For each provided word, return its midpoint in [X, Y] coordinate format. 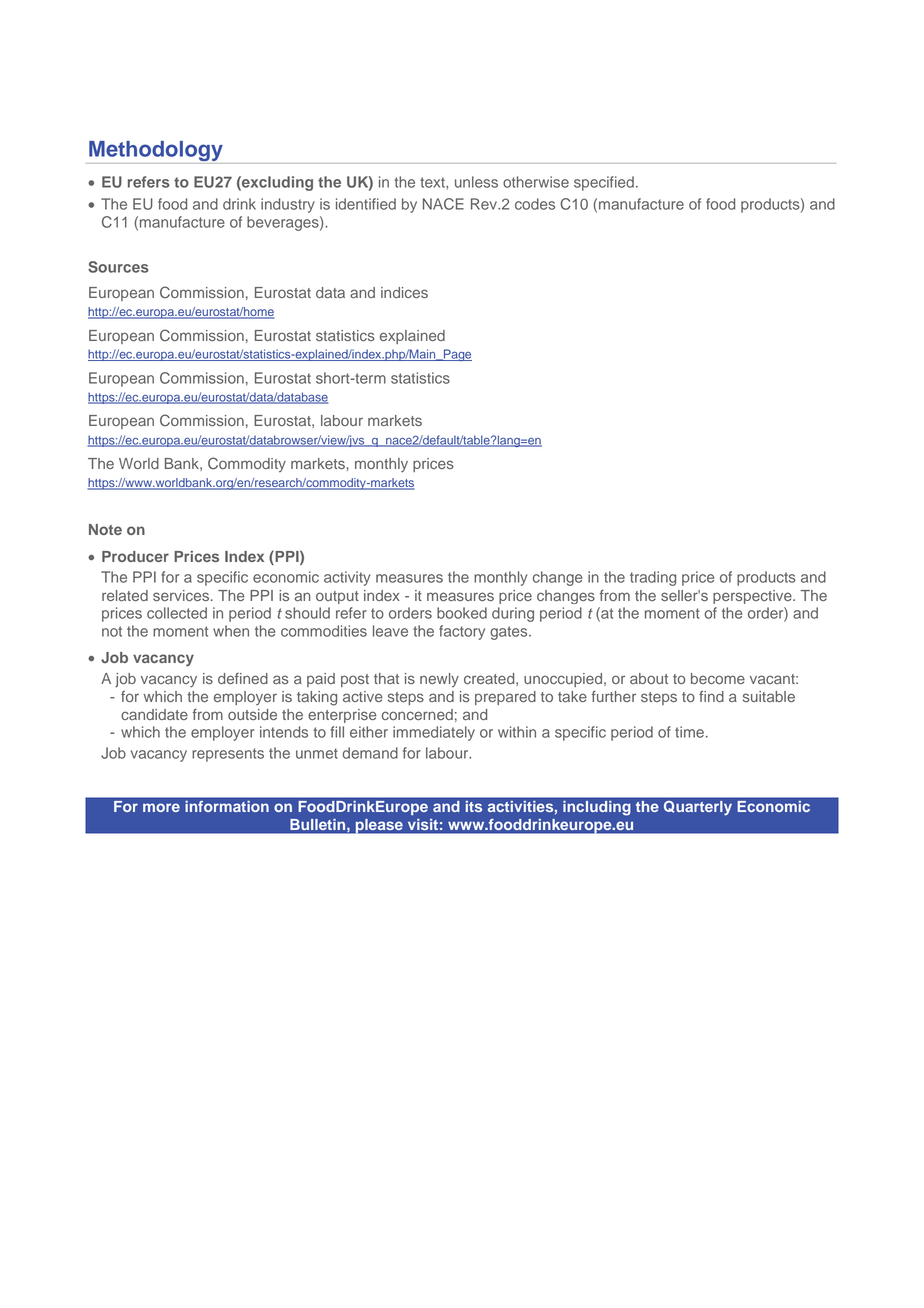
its [474, 806]
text [433, 182]
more [161, 807]
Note [105, 529]
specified [604, 183]
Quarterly [698, 806]
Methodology [156, 152]
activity [347, 578]
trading [653, 578]
